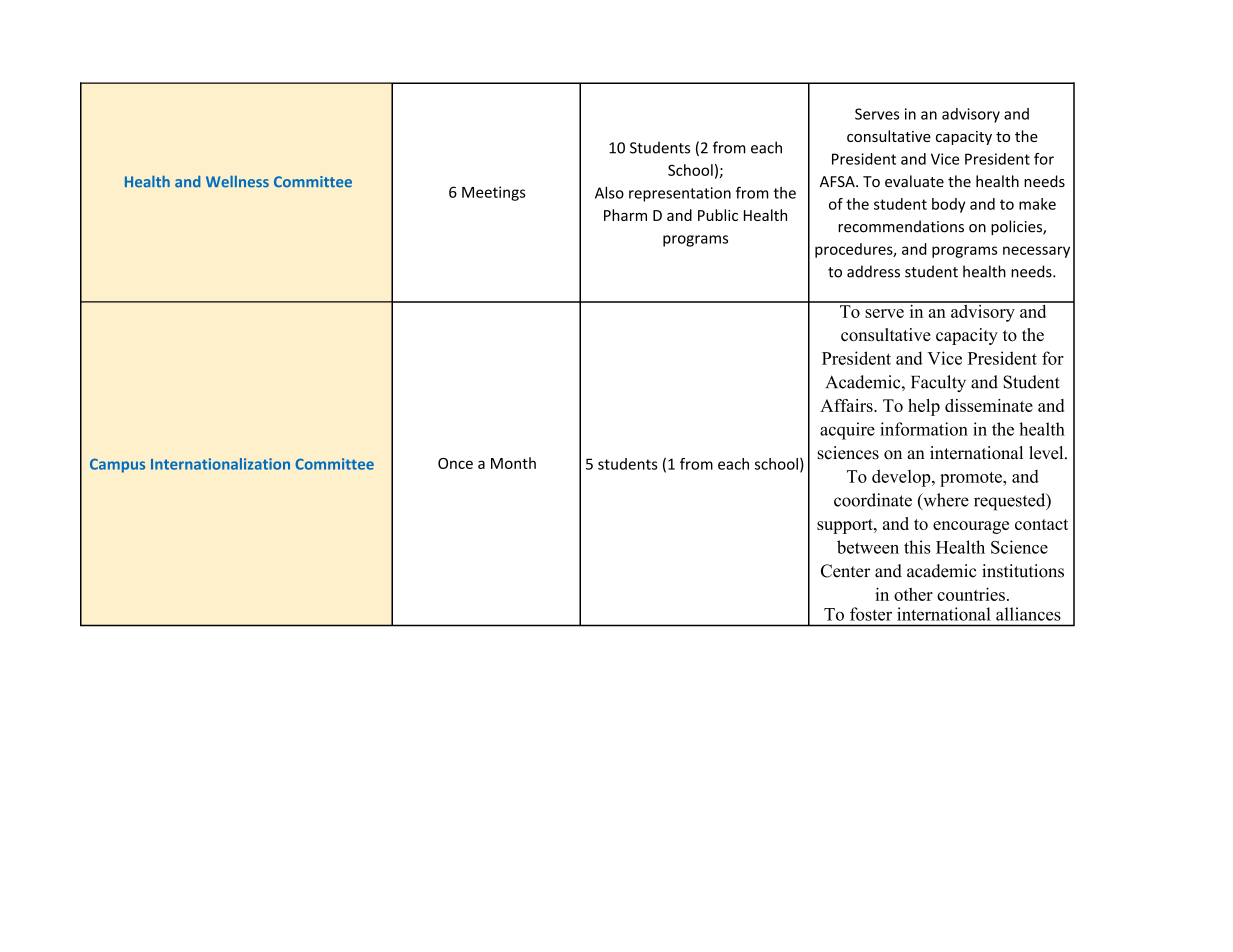 This screenshot has height=952, width=1233. What do you see at coordinates (117, 465) in the screenshot?
I see `Campus` at bounding box center [117, 465].
